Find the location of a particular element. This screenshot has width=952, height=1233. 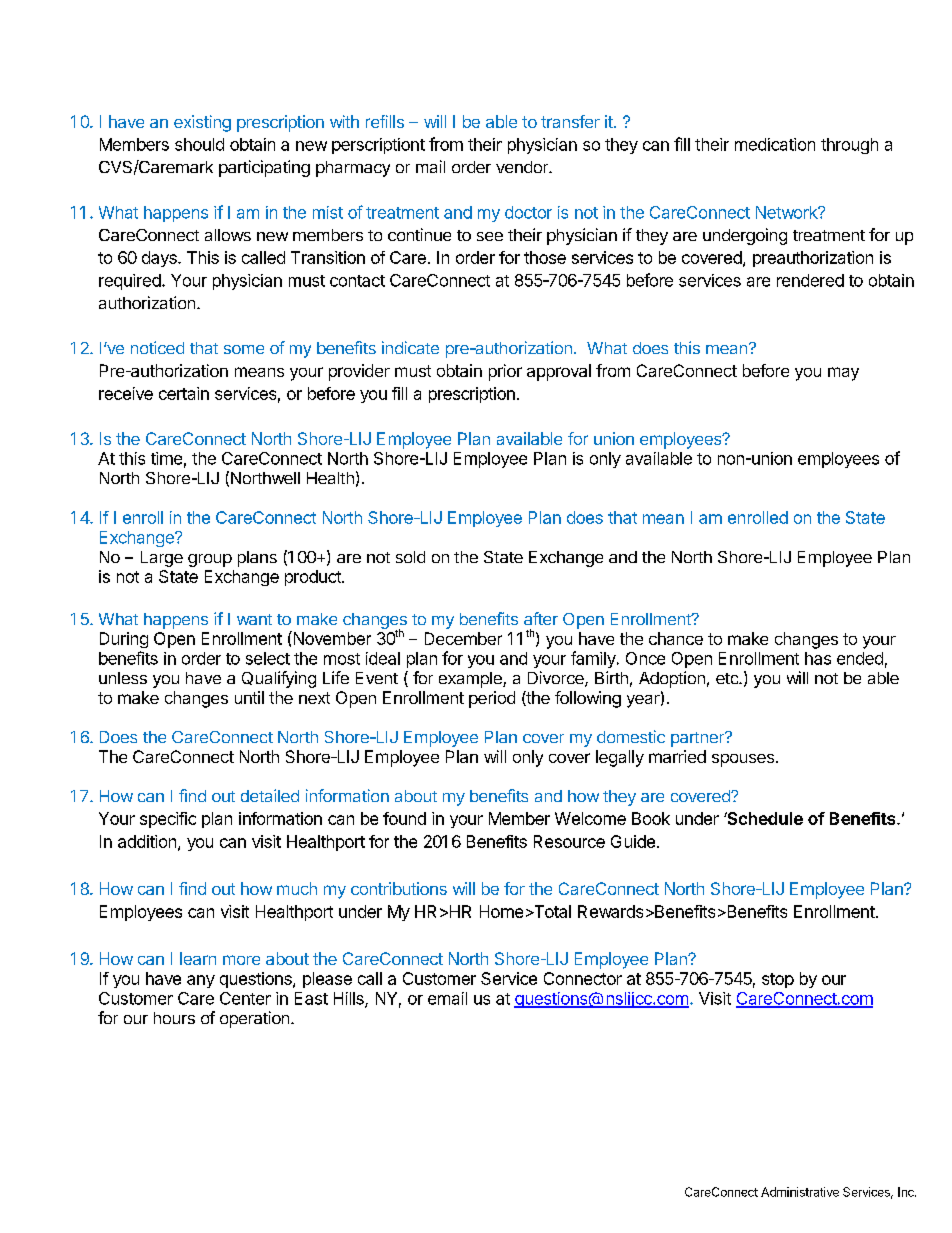

should is located at coordinates (199, 144).
